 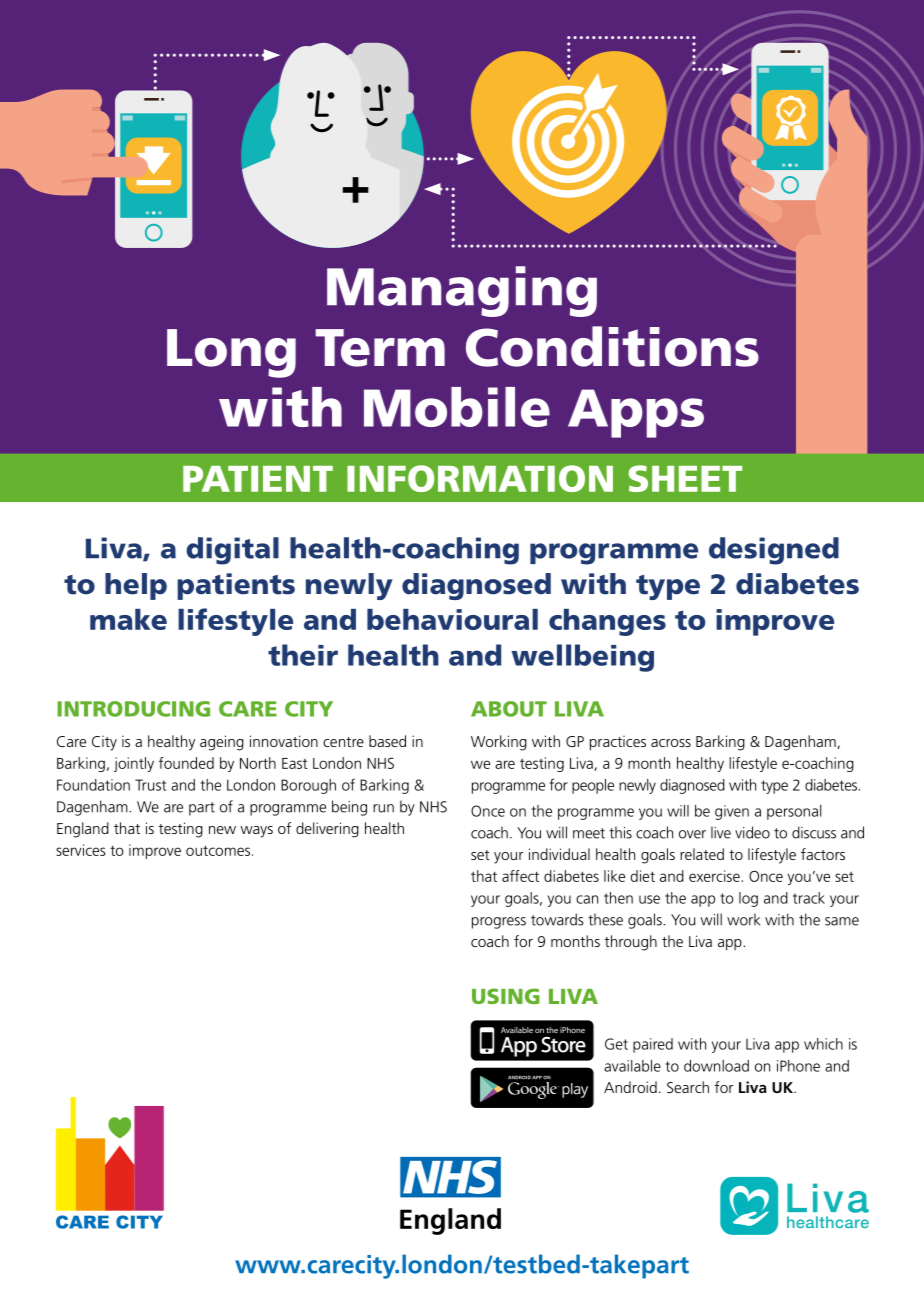 I want to click on Get, so click(x=616, y=1044).
